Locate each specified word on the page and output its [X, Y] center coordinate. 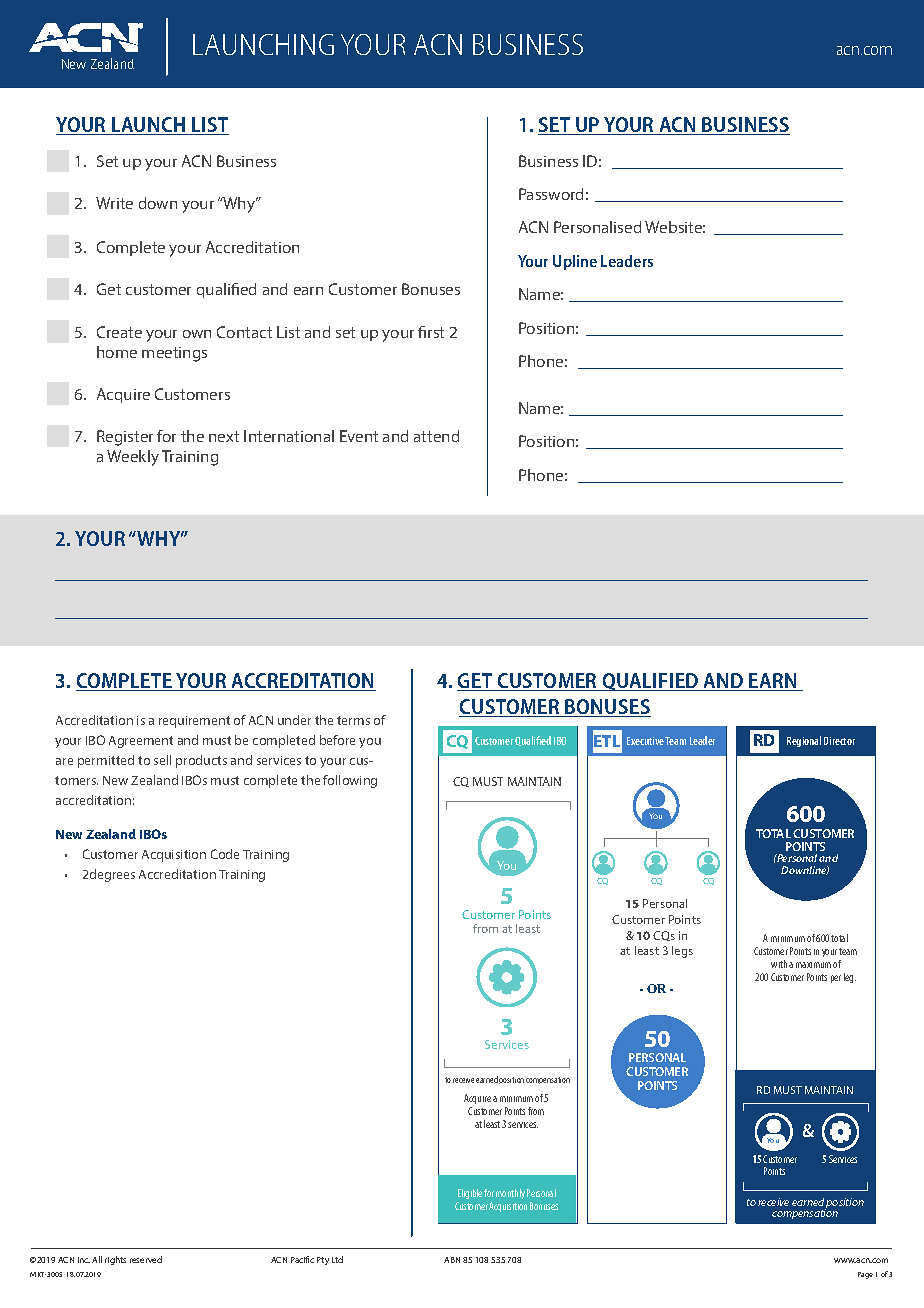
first [431, 332]
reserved [146, 1259]
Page [865, 1275]
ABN [452, 1260]
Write [114, 203]
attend [436, 436]
